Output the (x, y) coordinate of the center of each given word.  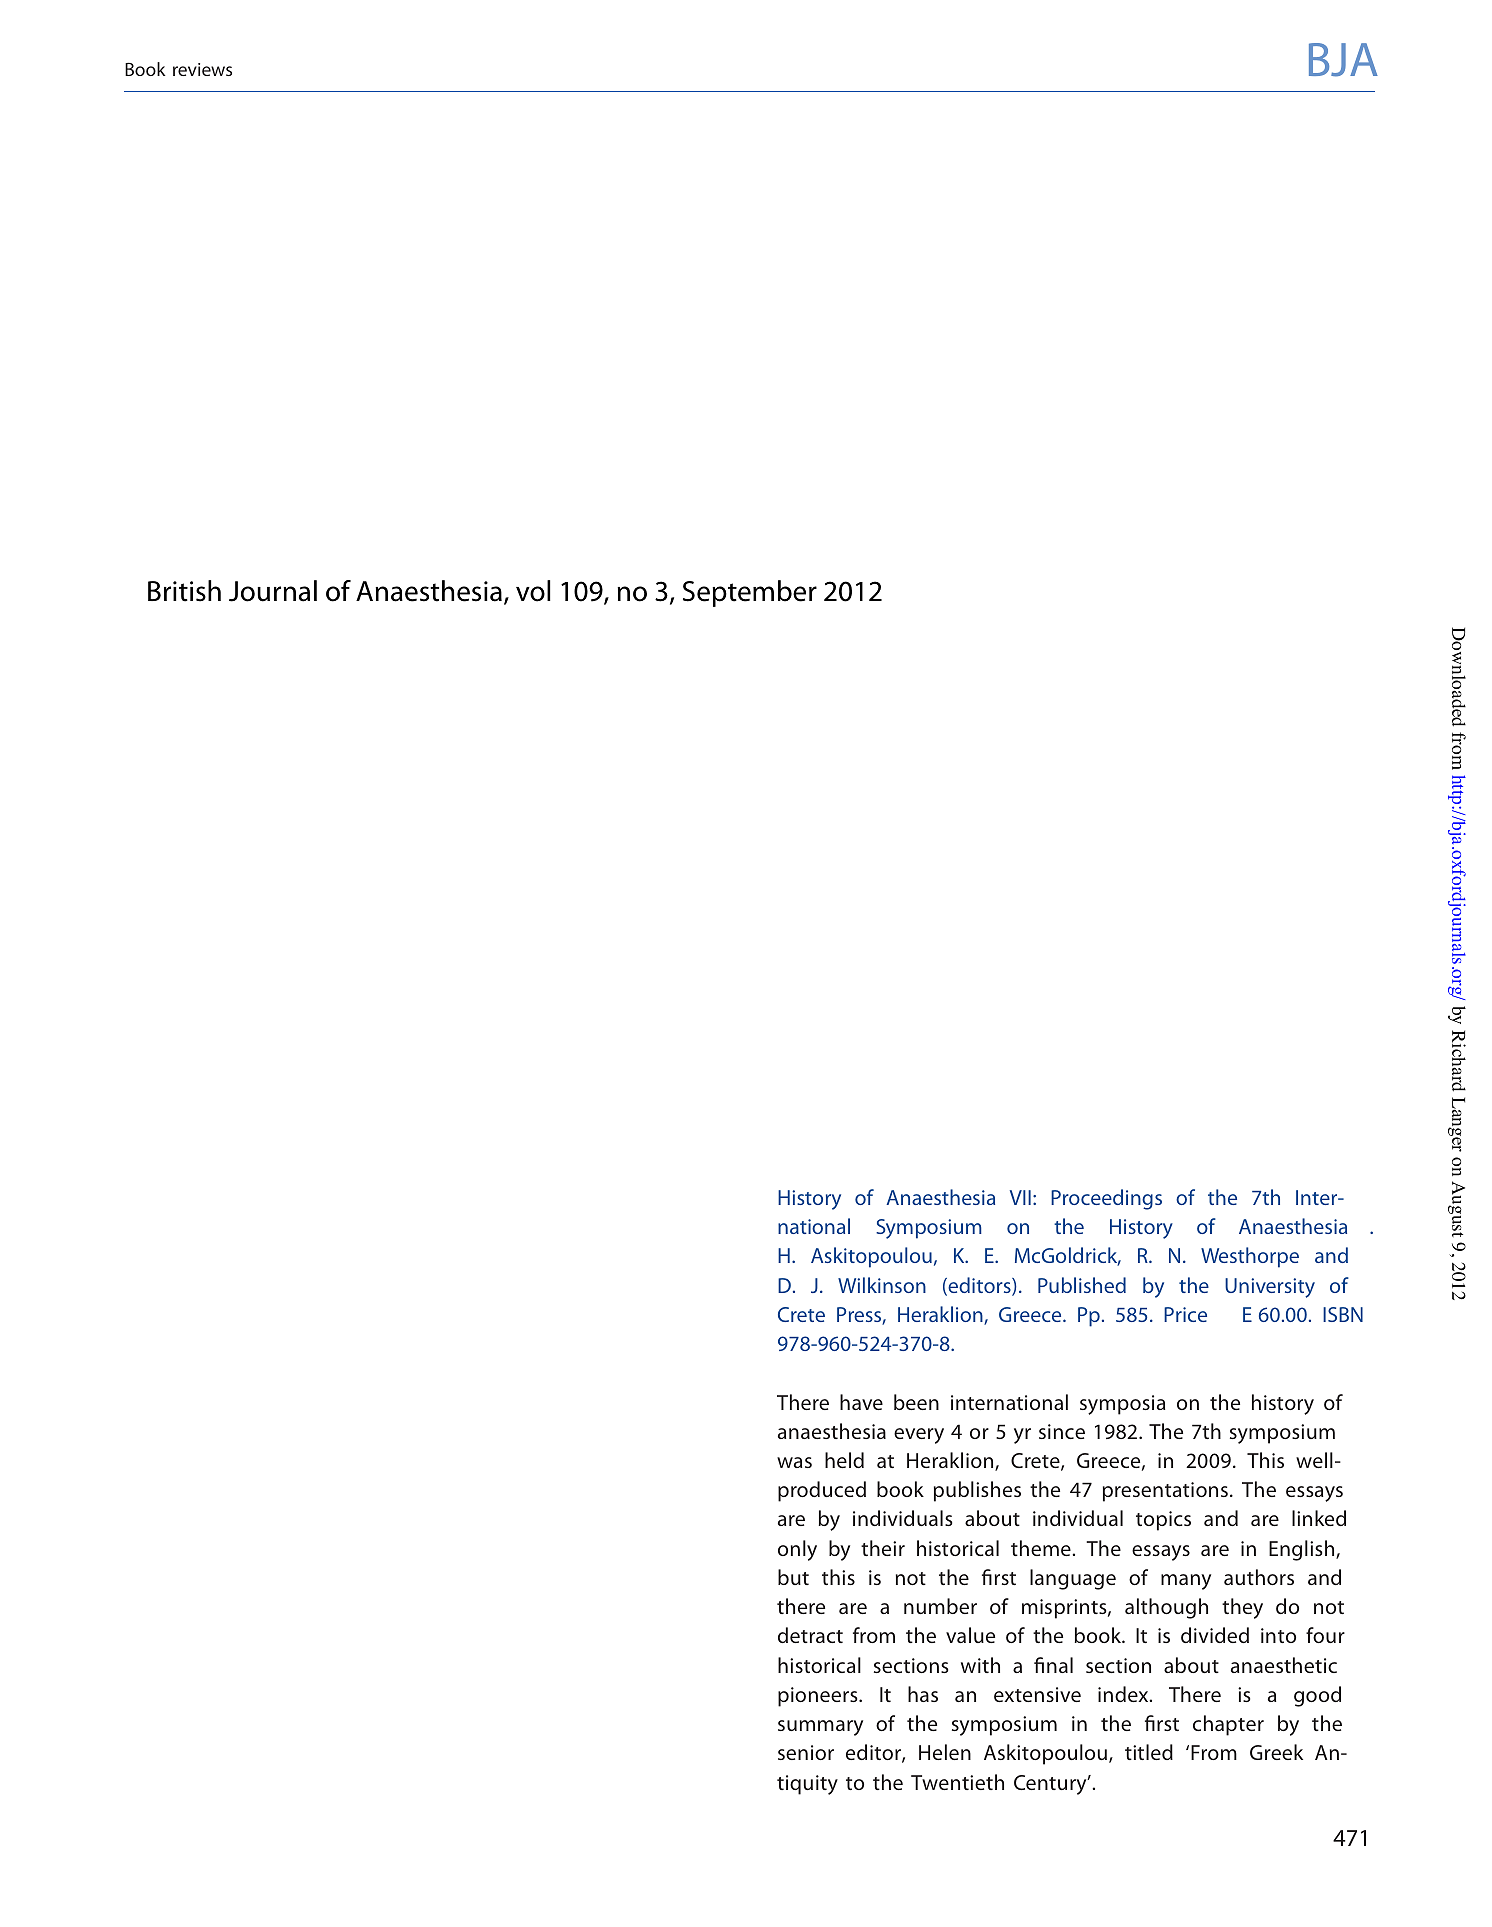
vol (533, 591)
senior (806, 1752)
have (861, 1402)
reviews (202, 69)
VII (1020, 1197)
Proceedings (1106, 1199)
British (184, 591)
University (1270, 1288)
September (750, 593)
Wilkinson (882, 1285)
